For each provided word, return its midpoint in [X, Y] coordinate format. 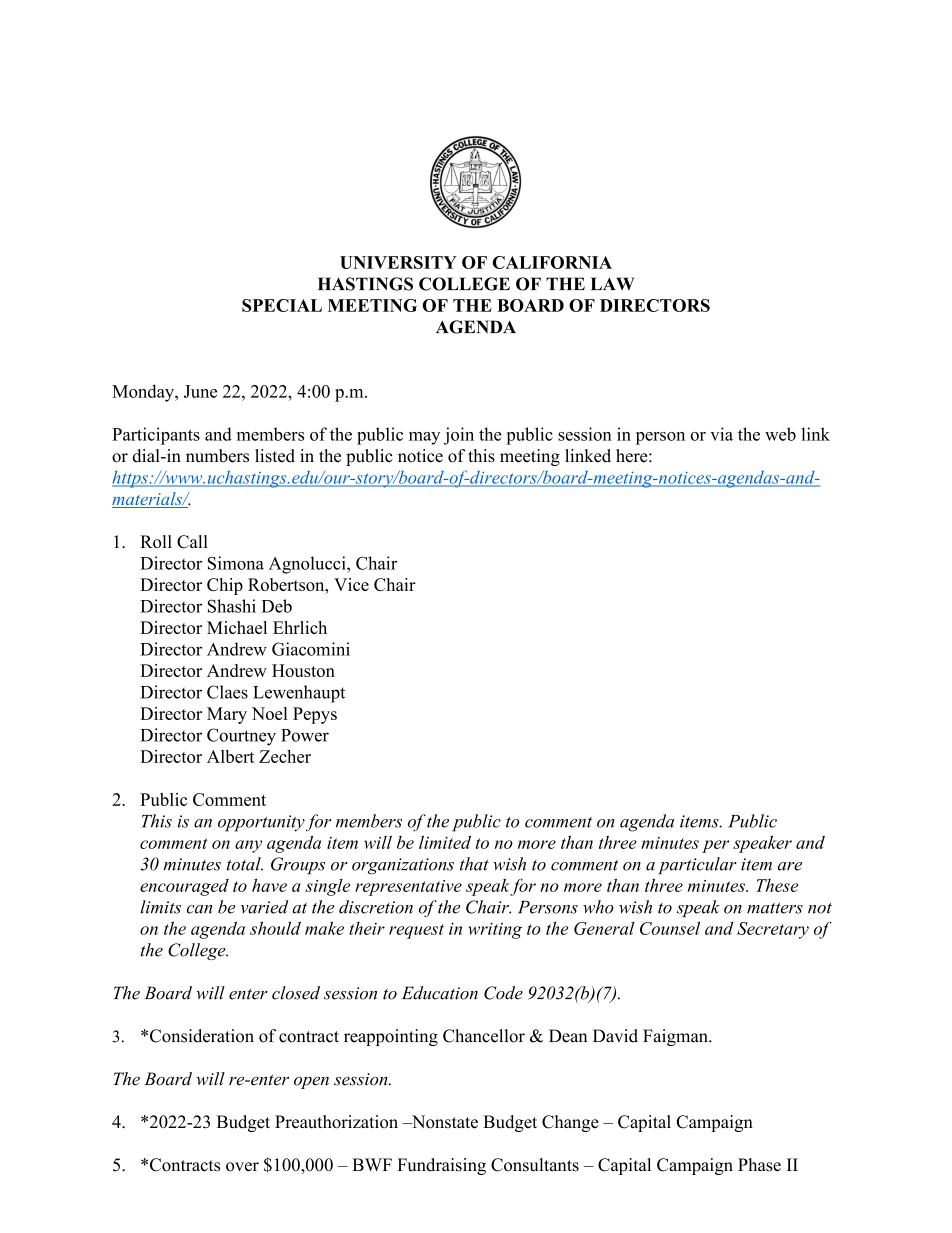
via [721, 434]
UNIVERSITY [398, 262]
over [242, 1167]
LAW [612, 283]
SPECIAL [282, 305]
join [459, 436]
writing [495, 930]
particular [697, 865]
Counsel [670, 928]
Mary [227, 715]
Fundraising [441, 1166]
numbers [217, 456]
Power [305, 735]
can [199, 909]
